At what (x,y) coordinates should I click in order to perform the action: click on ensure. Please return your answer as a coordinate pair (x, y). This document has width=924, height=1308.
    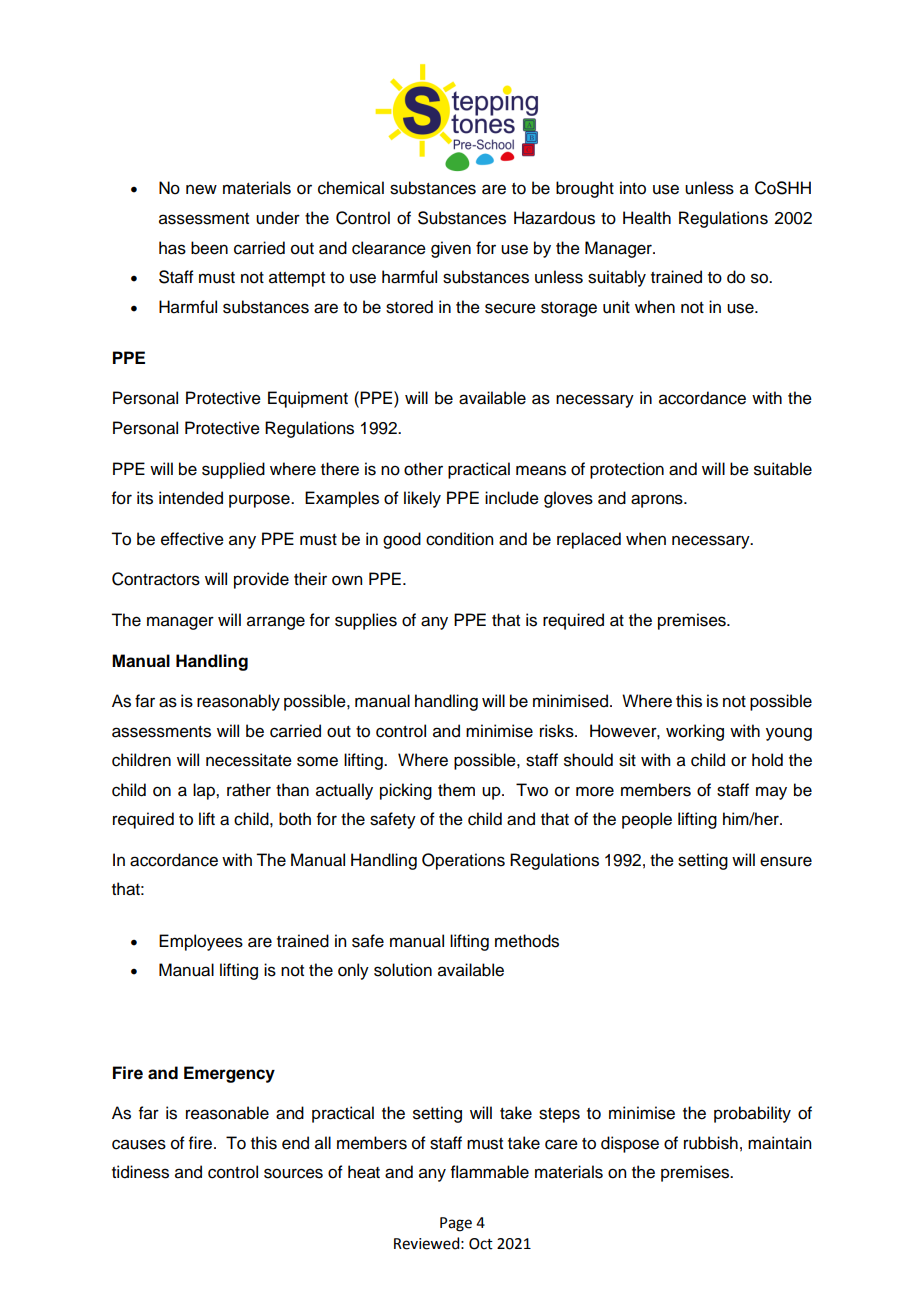
    Looking at the image, I should click on (786, 861).
